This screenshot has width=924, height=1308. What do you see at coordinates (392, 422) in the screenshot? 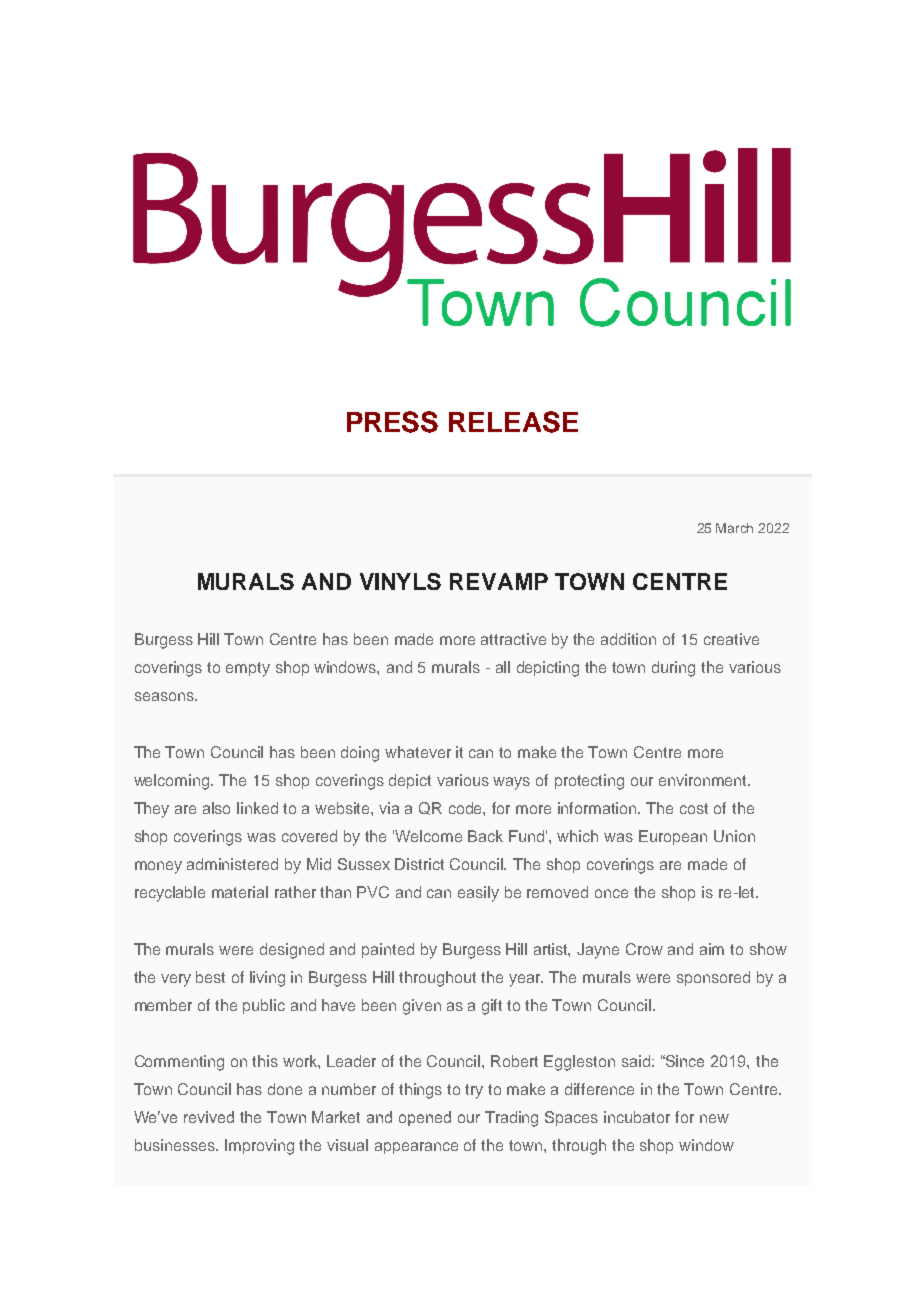
I see `PRESS` at bounding box center [392, 422].
